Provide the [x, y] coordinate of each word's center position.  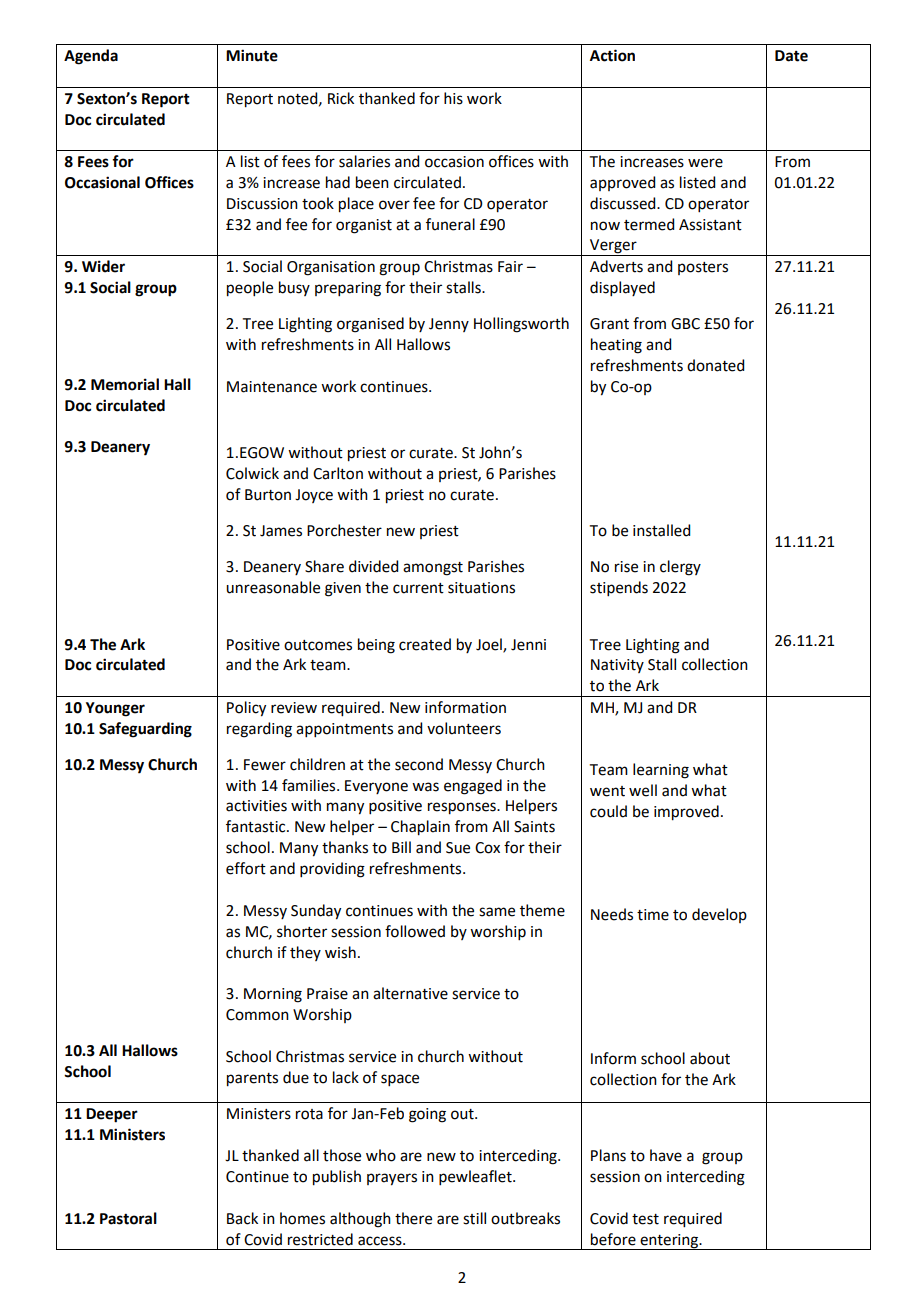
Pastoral [128, 1218]
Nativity [617, 666]
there [413, 1218]
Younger [115, 709]
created [425, 644]
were [705, 163]
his [453, 98]
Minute [252, 55]
